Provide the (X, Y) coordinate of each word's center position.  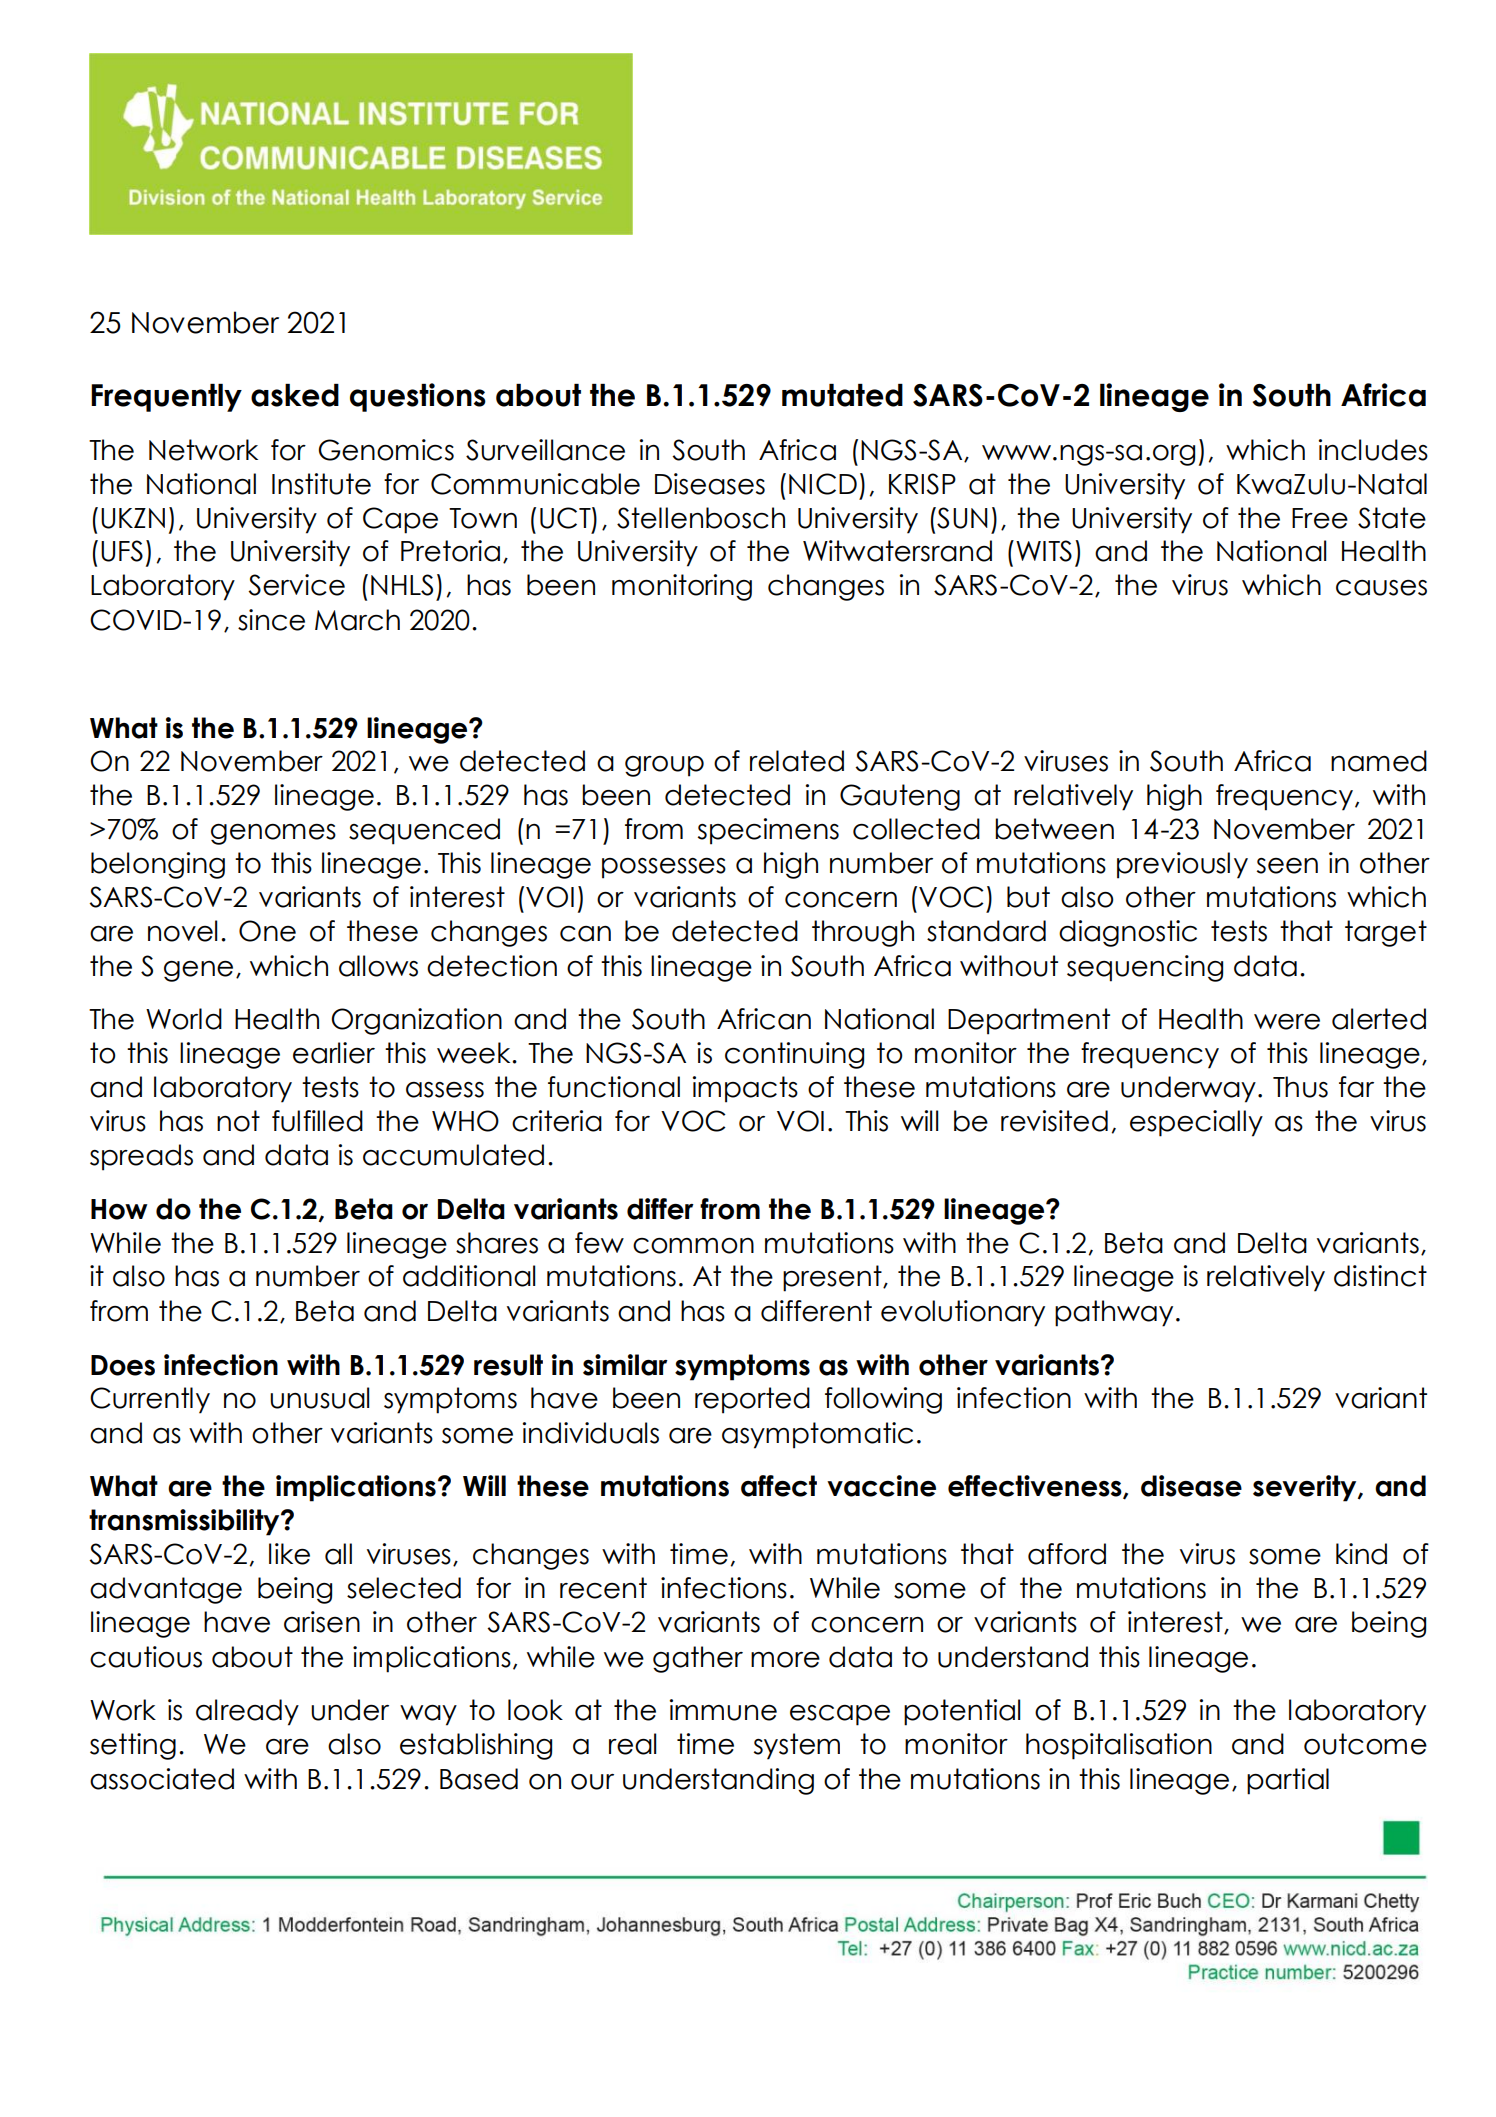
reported (752, 1400)
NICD (823, 484)
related (797, 761)
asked (295, 395)
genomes (273, 834)
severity (1306, 1488)
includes (1373, 450)
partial (1288, 1781)
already (247, 1712)
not (238, 1121)
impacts (745, 1089)
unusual (319, 1398)
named (1379, 761)
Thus (1300, 1087)
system (797, 1746)
